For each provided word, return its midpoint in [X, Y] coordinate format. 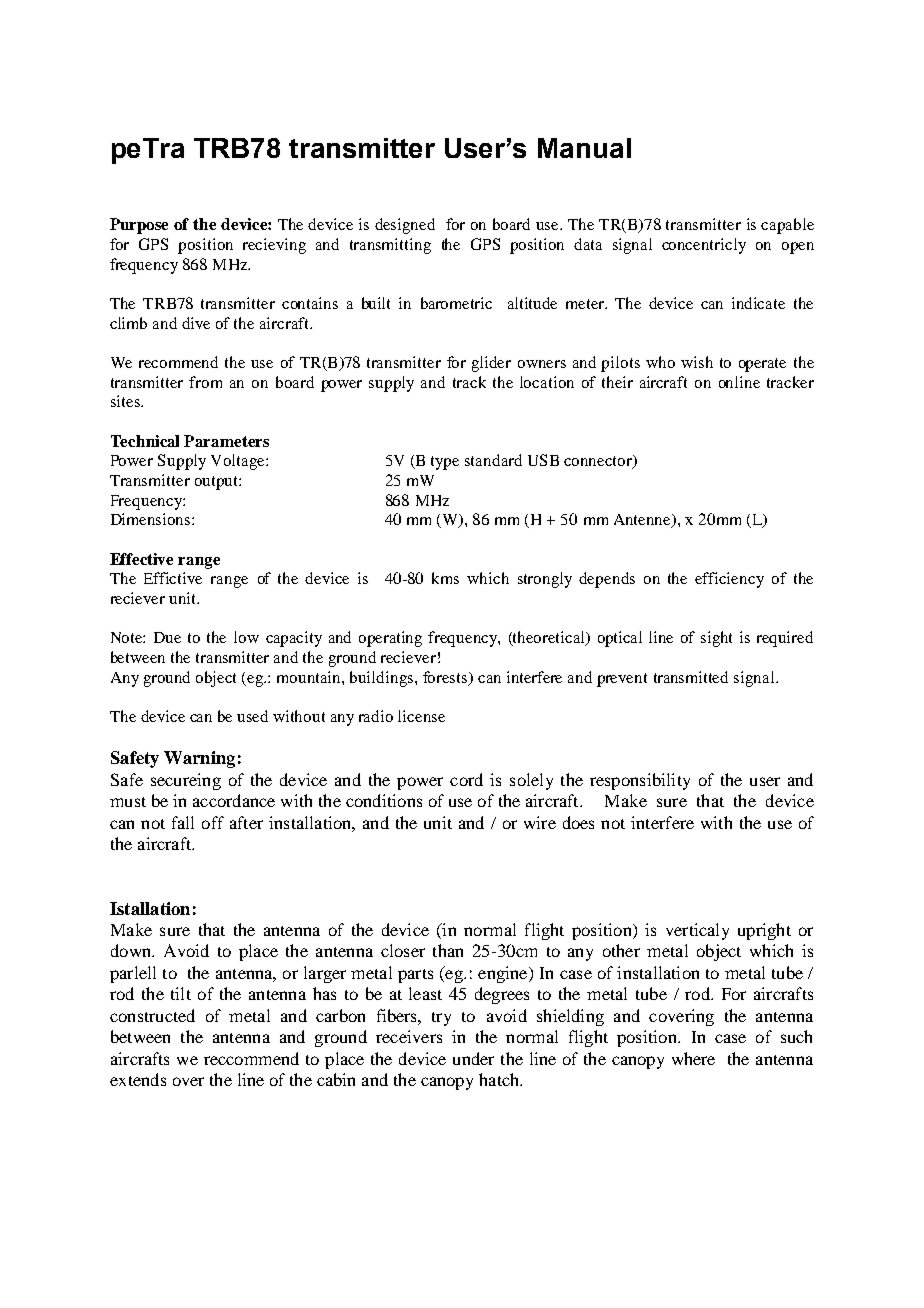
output [217, 483]
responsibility [640, 781]
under [473, 1058]
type [445, 463]
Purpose [139, 226]
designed [405, 226]
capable [787, 226]
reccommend [251, 1058]
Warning [199, 759]
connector [599, 462]
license [421, 716]
